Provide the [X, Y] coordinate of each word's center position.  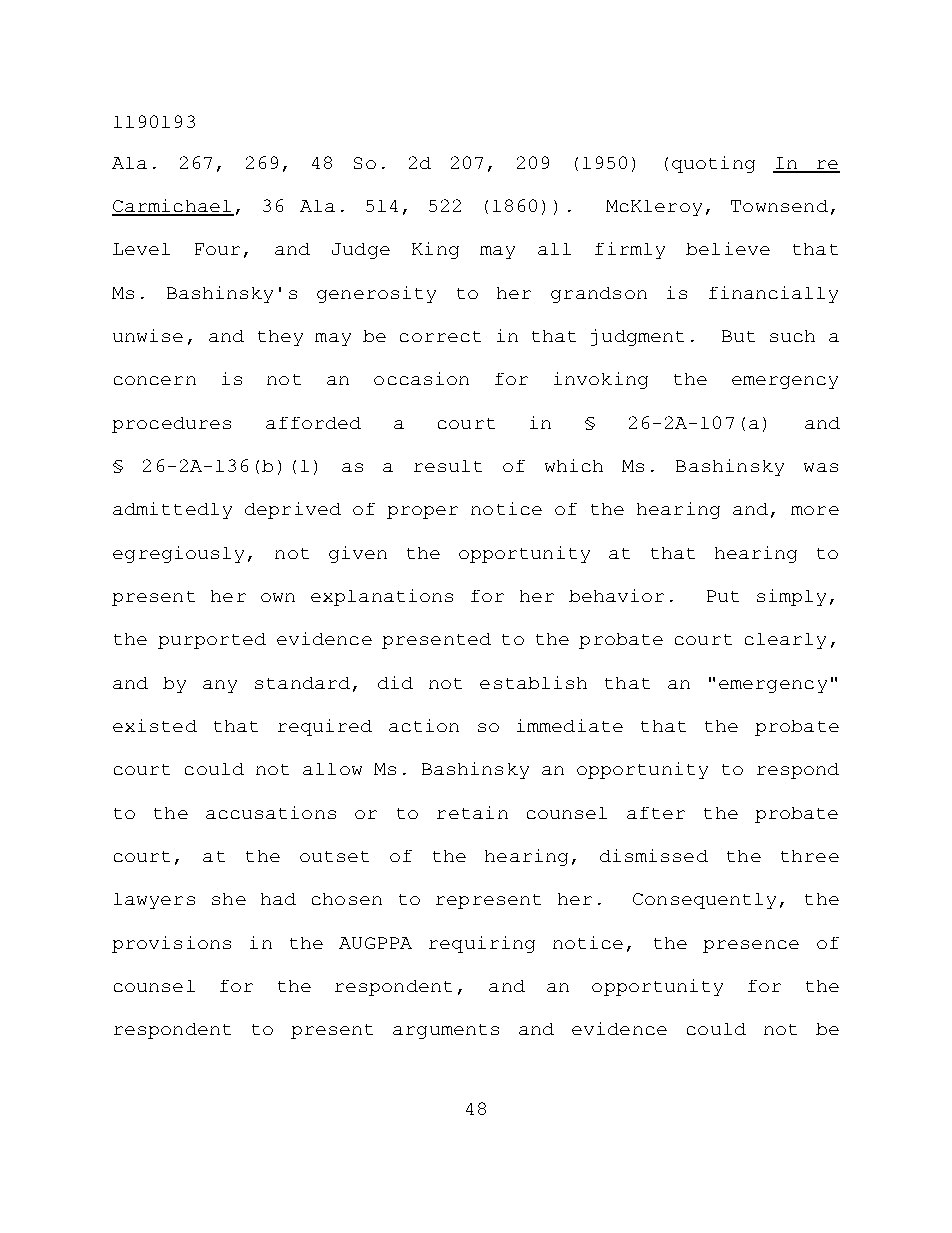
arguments [446, 1031]
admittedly [172, 510]
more [815, 510]
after [656, 813]
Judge [361, 251]
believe [728, 248]
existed [155, 725]
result [448, 466]
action [424, 725]
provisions [171, 944]
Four [217, 249]
